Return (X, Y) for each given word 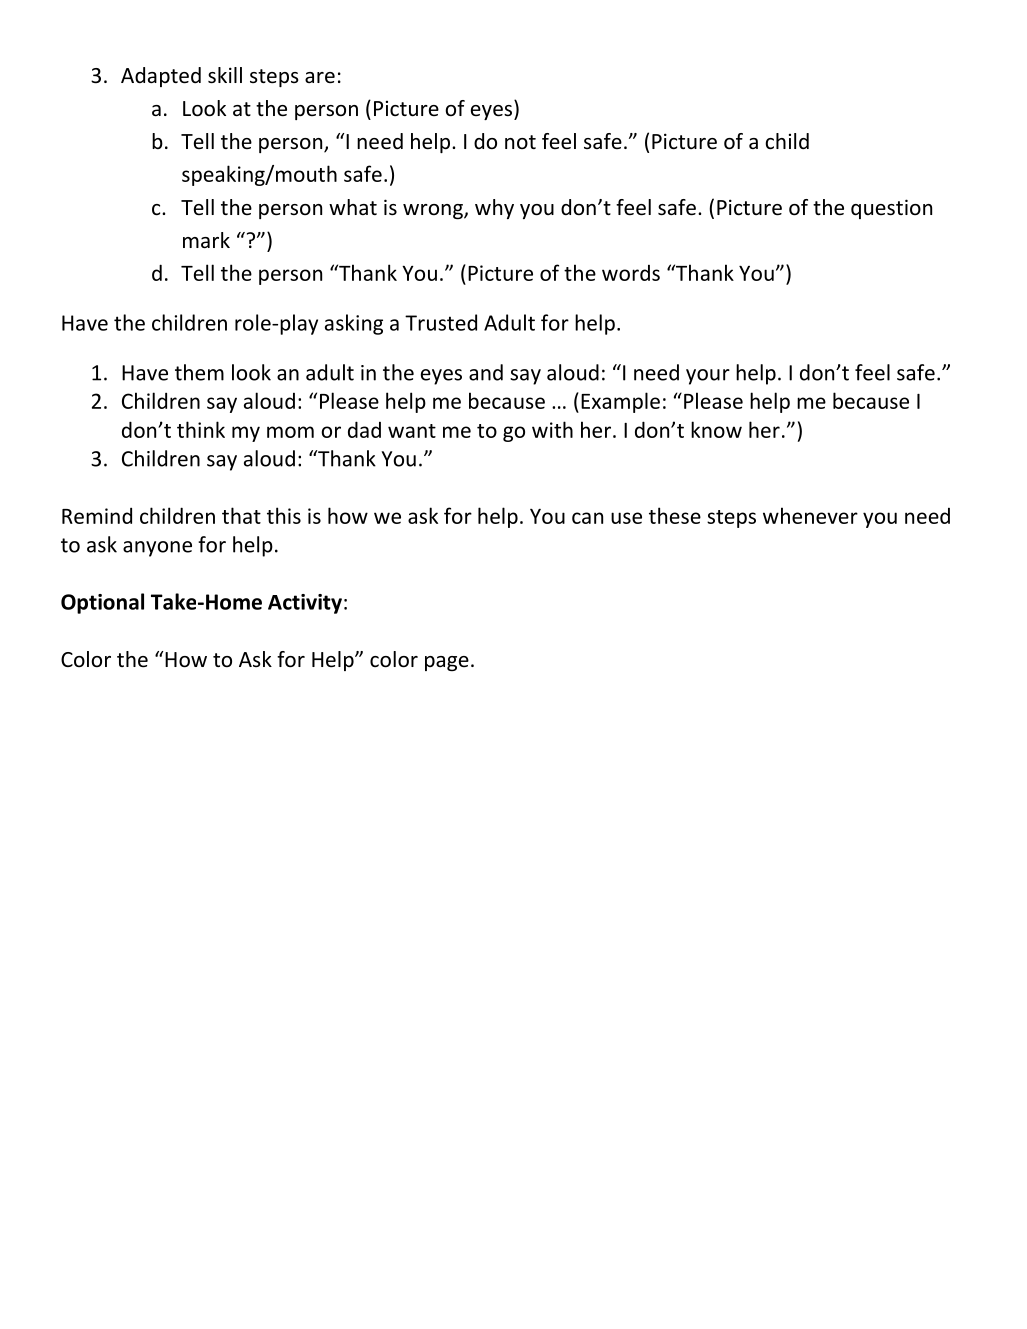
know (716, 429)
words (631, 273)
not (520, 142)
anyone (157, 549)
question (891, 209)
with (552, 429)
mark (206, 240)
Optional (102, 603)
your (708, 377)
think (201, 429)
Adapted (161, 77)
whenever (810, 515)
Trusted (441, 322)
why (494, 209)
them (199, 372)
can (587, 518)
